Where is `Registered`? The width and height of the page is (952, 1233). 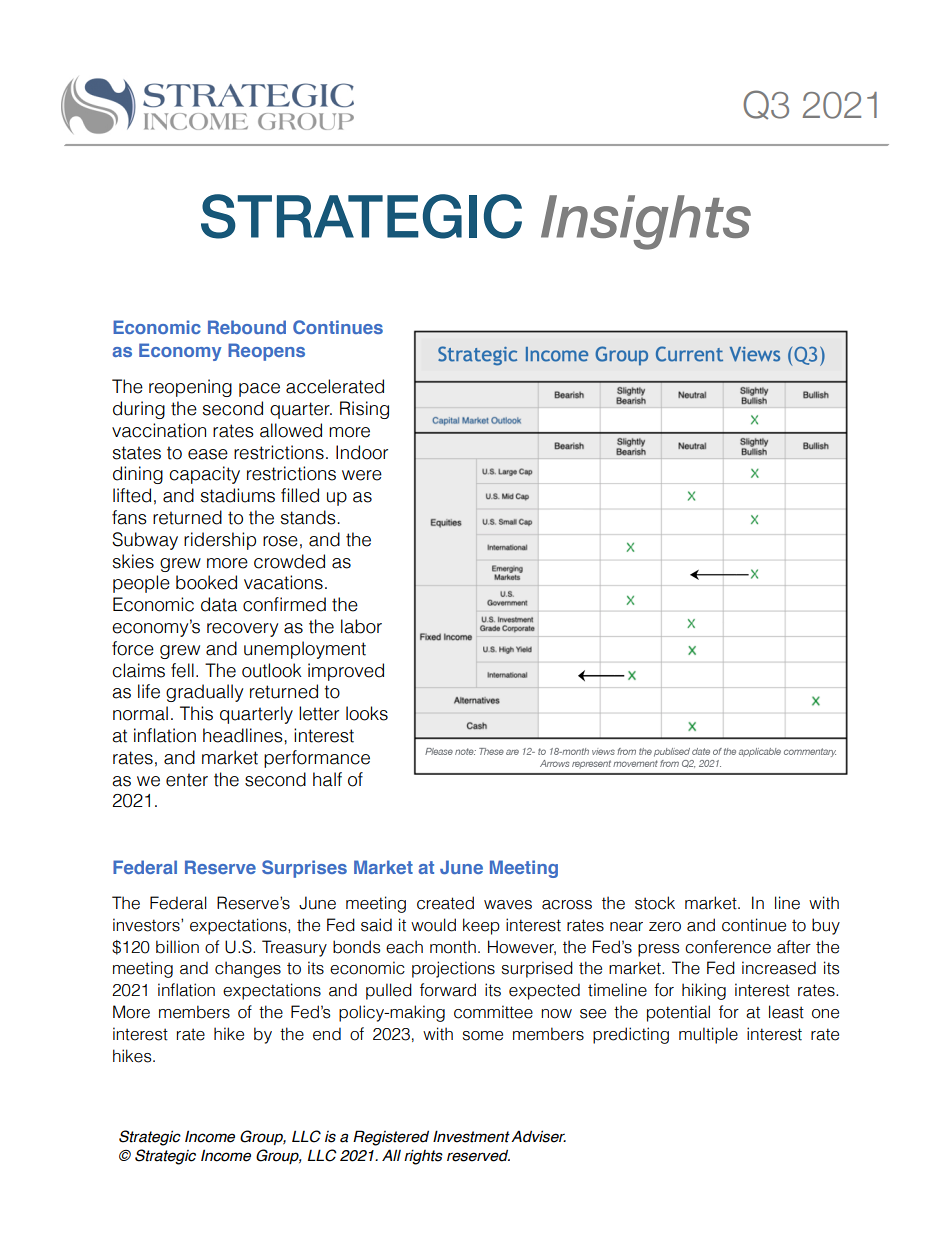 Registered is located at coordinates (391, 1138).
